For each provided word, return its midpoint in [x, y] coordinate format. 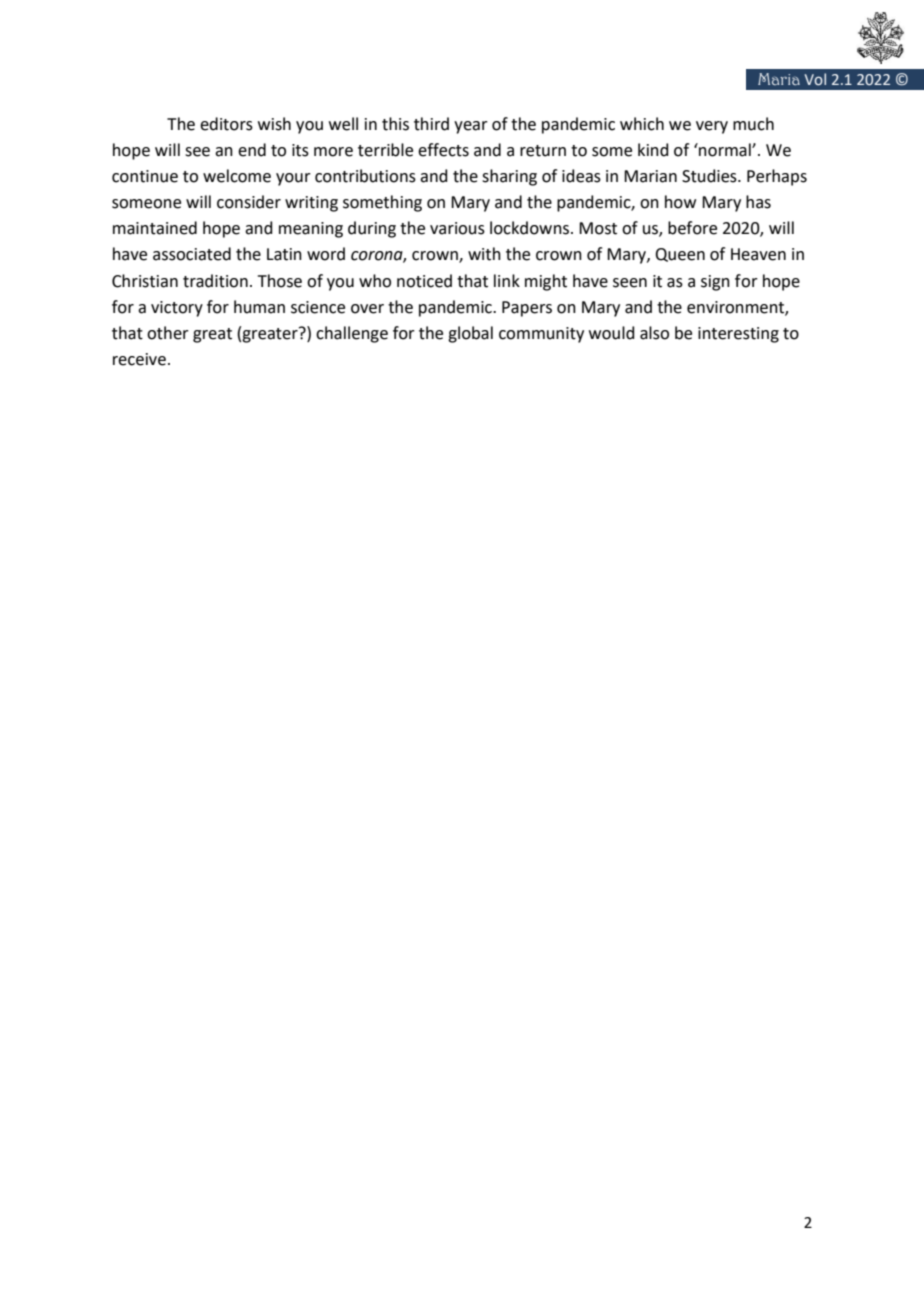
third [431, 124]
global [470, 334]
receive [139, 359]
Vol [815, 79]
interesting [738, 335]
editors [226, 124]
